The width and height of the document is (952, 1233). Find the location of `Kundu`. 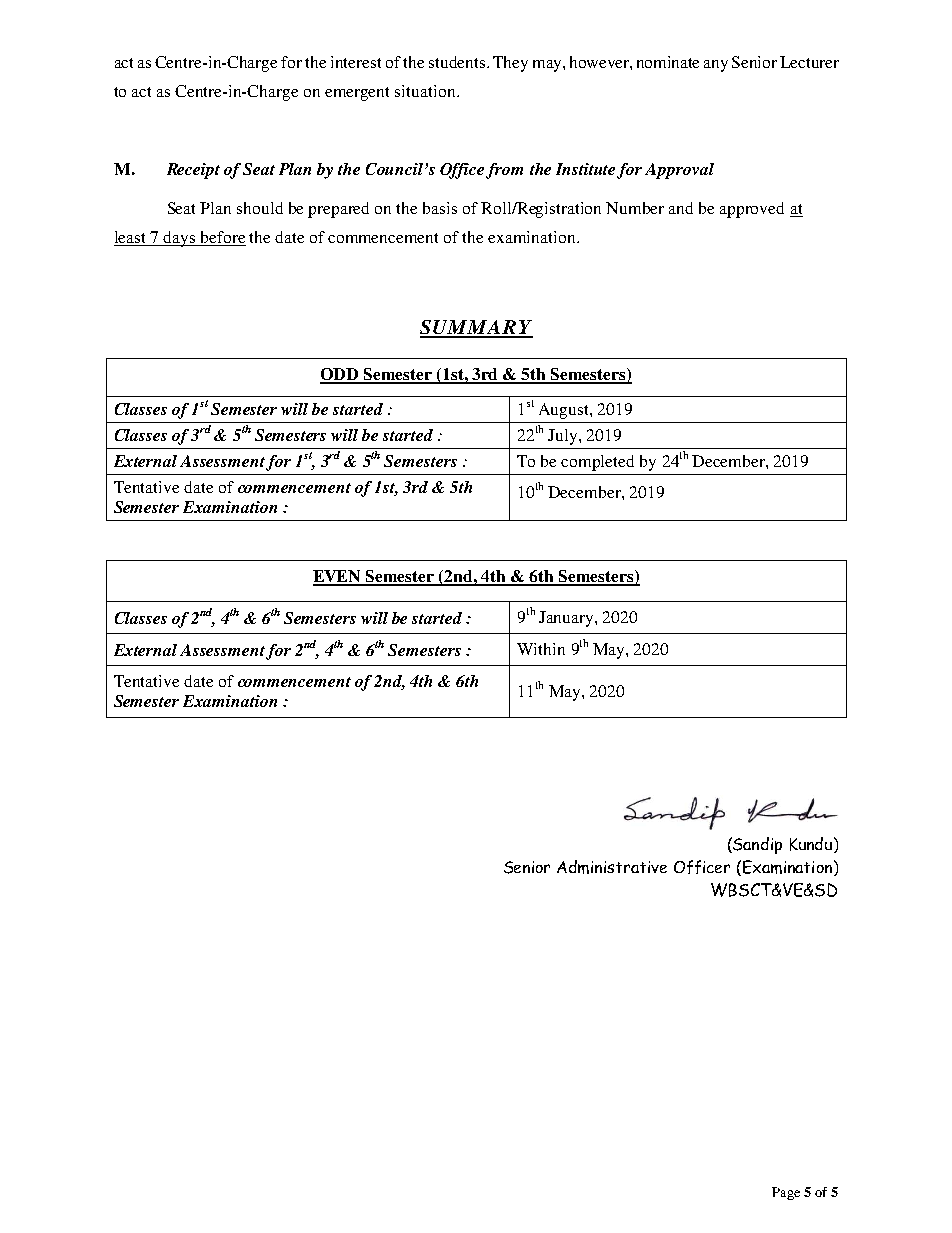

Kundu is located at coordinates (811, 844).
